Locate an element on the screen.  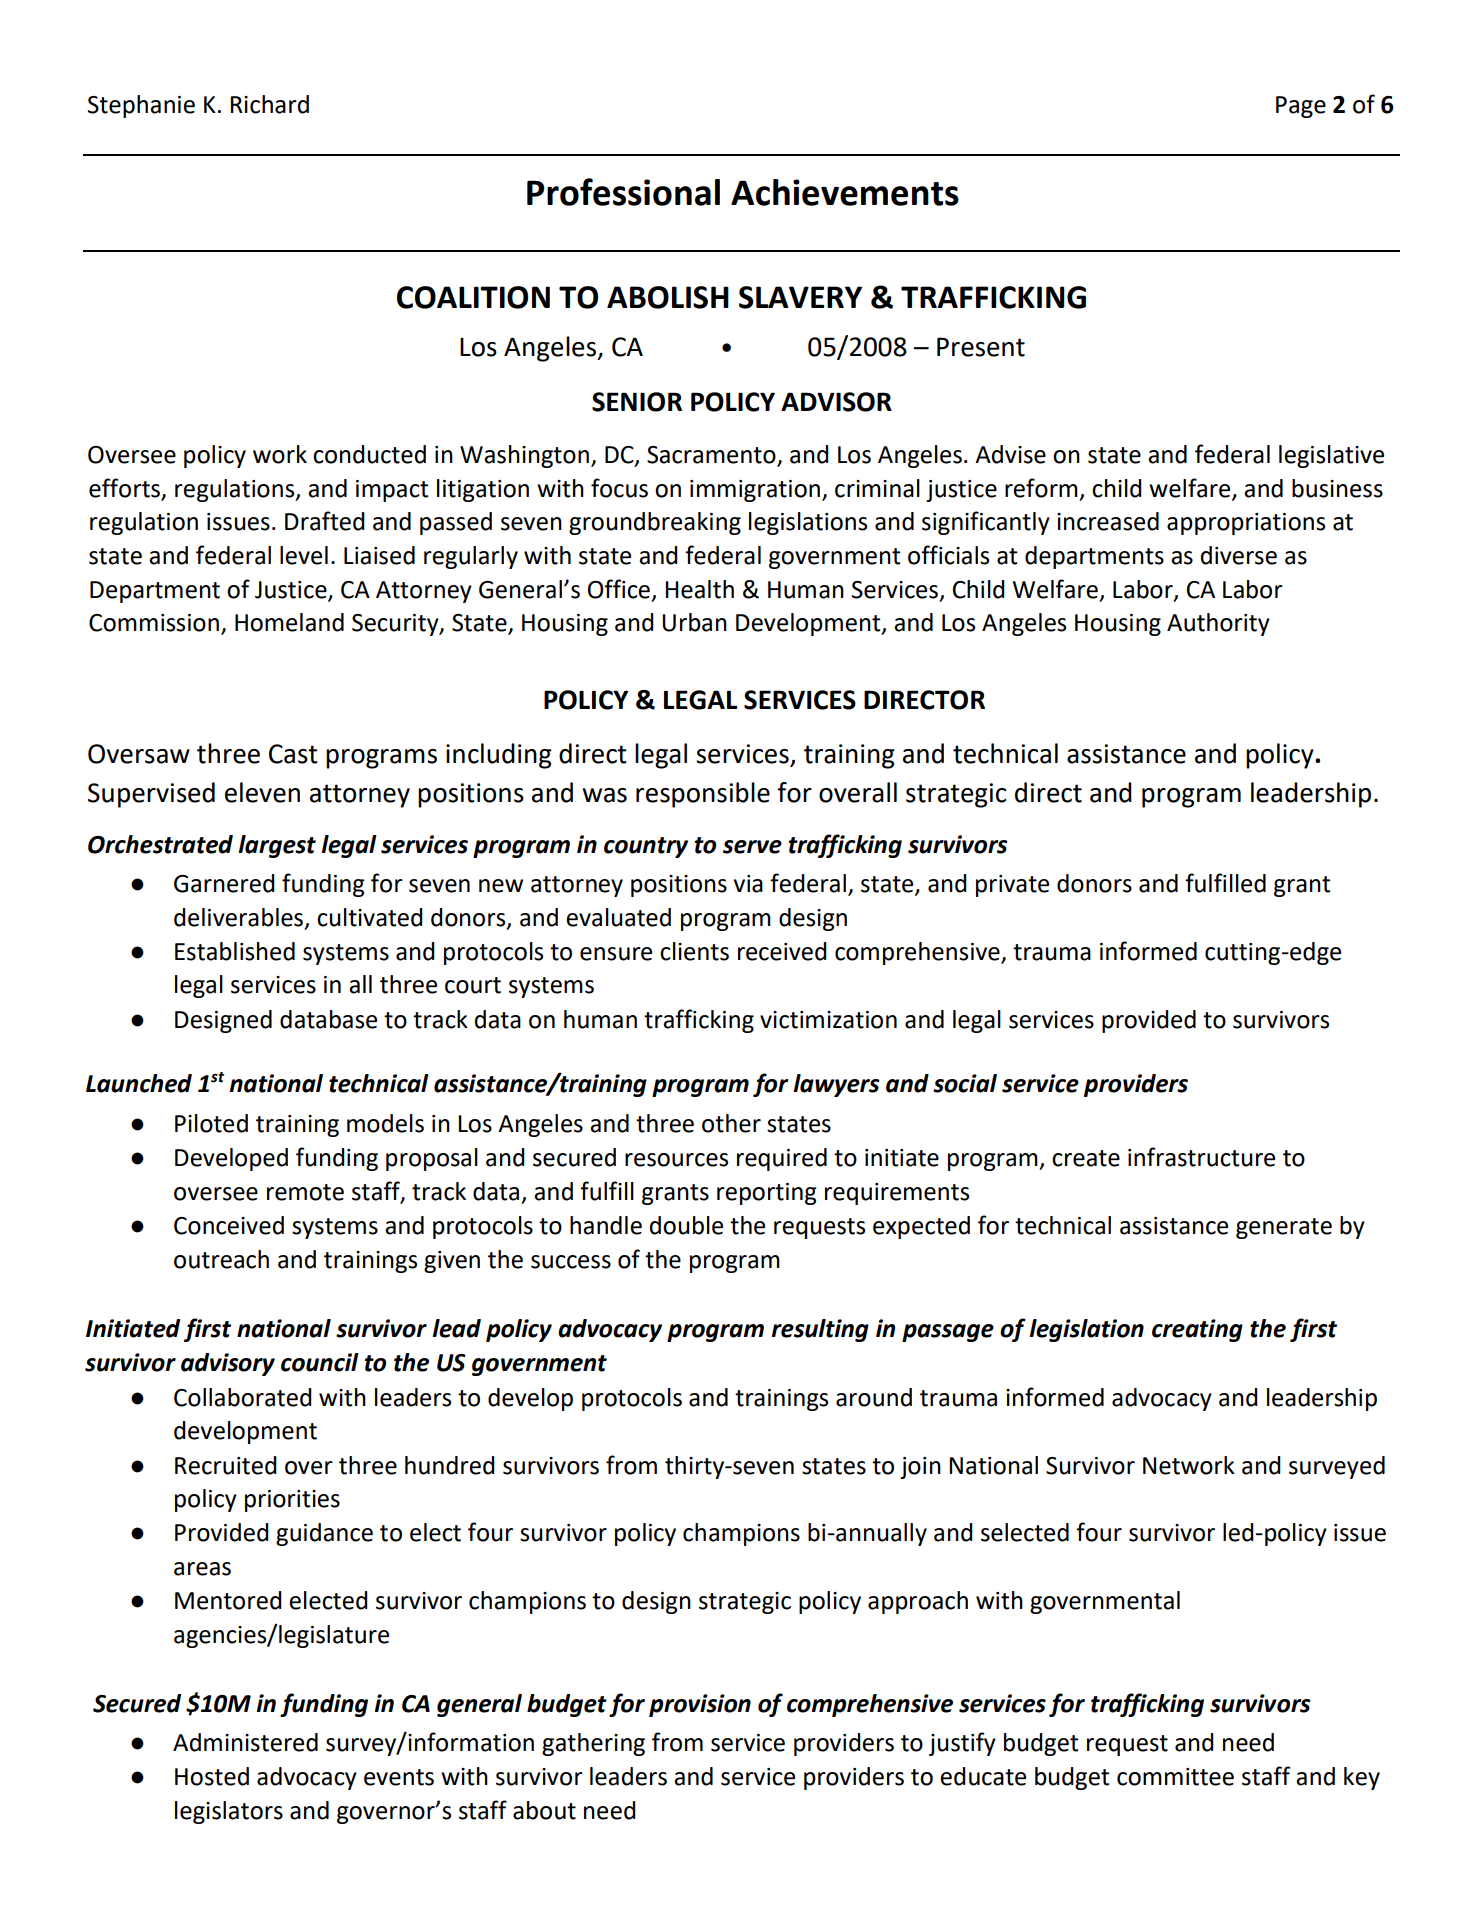
Urban is located at coordinates (694, 622).
